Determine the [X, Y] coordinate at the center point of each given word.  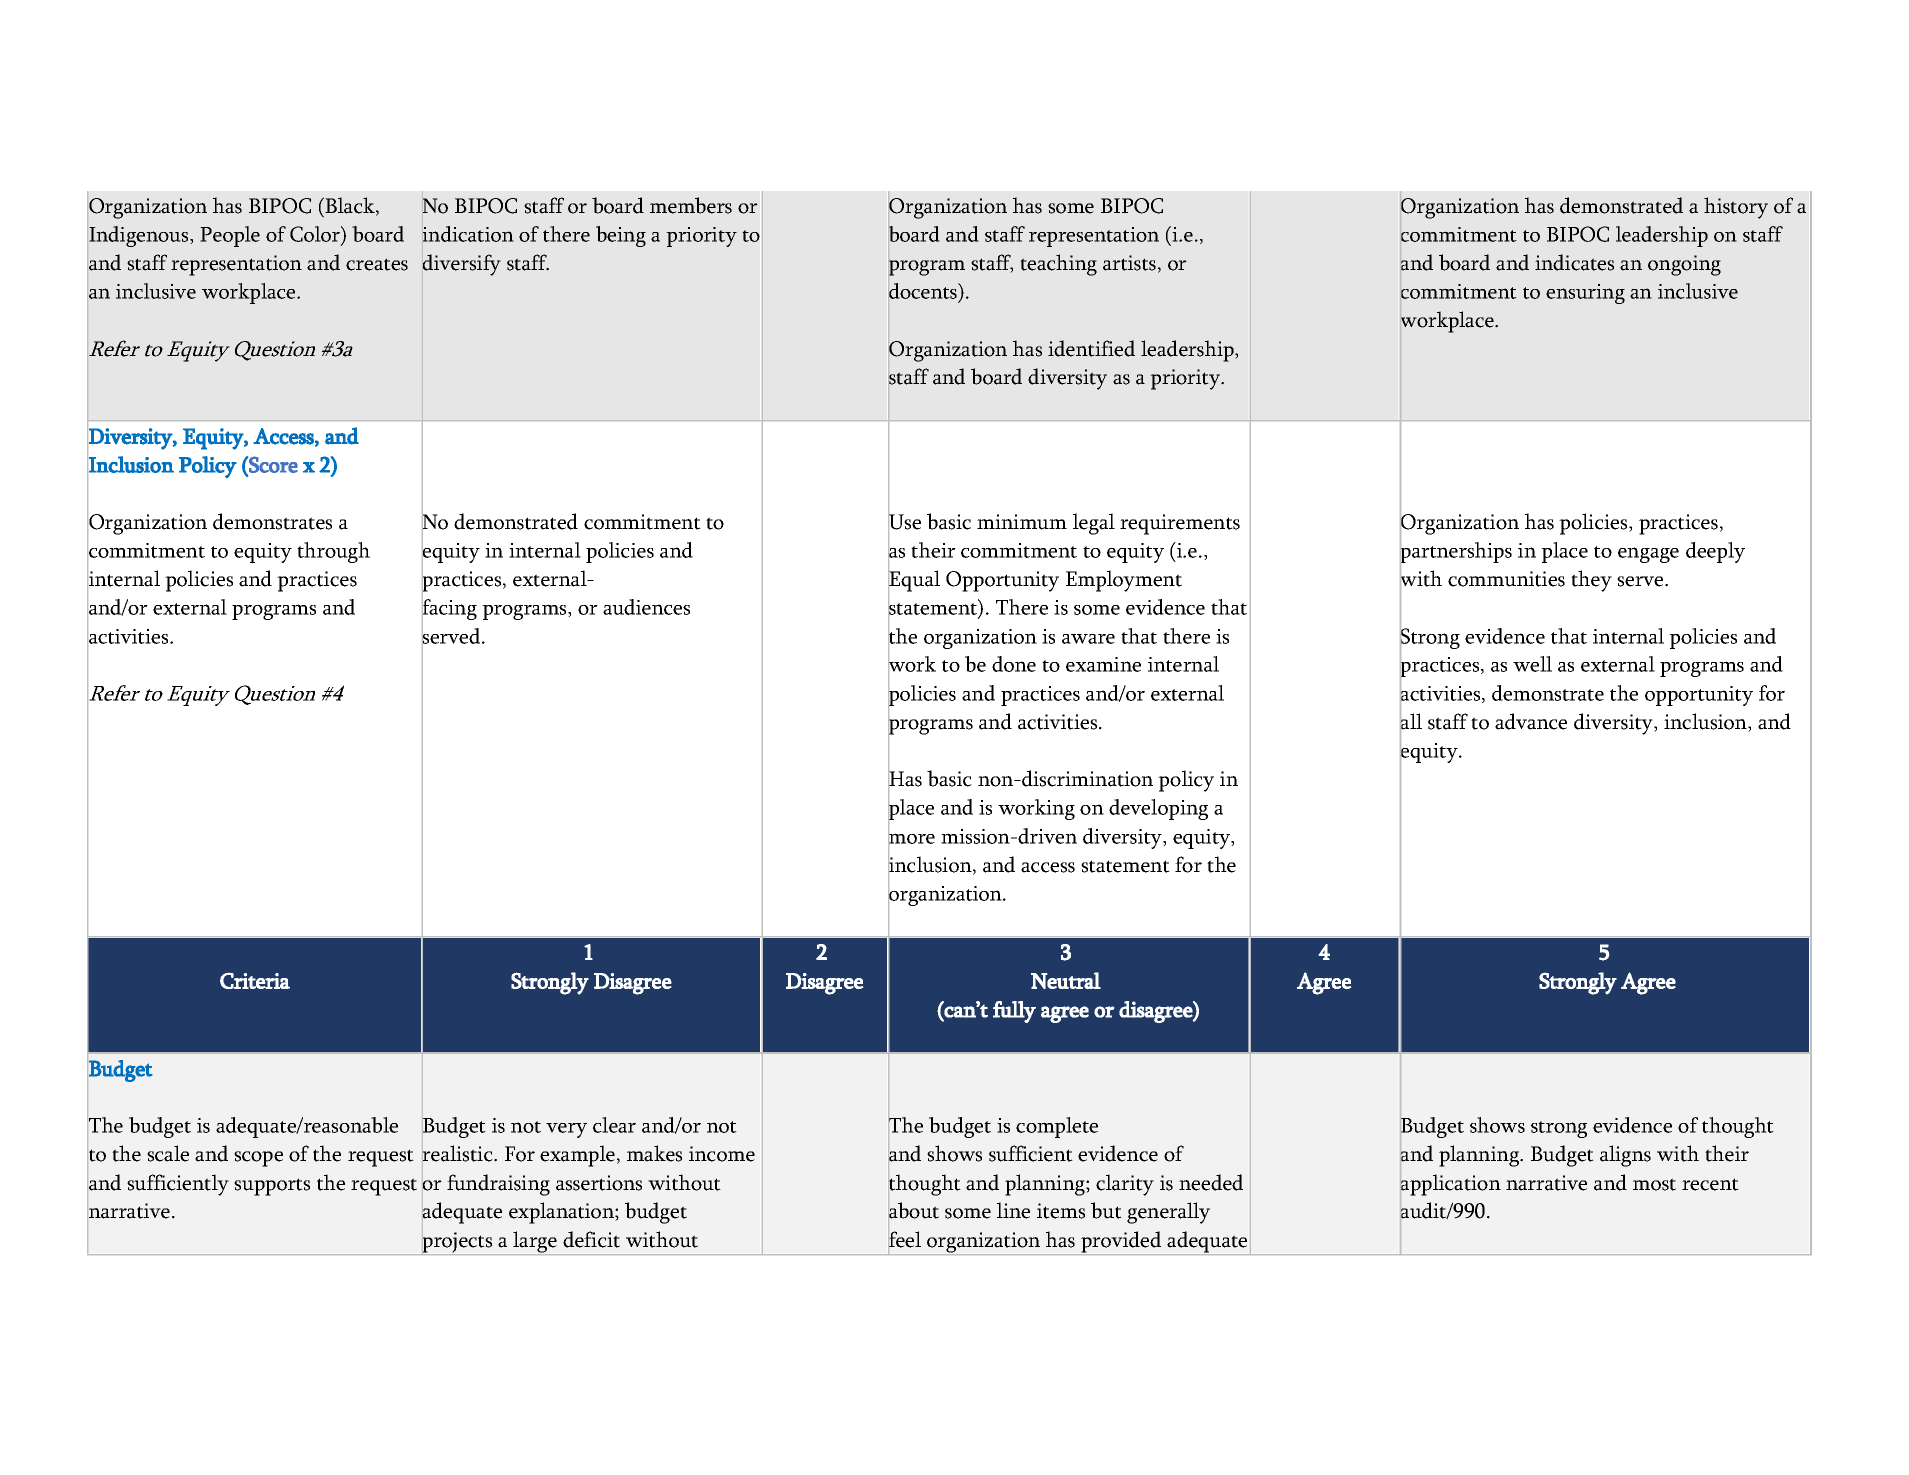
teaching [1058, 265]
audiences [646, 607]
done [1014, 664]
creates [377, 264]
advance [1531, 721]
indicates [1574, 262]
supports [272, 1187]
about [913, 1211]
